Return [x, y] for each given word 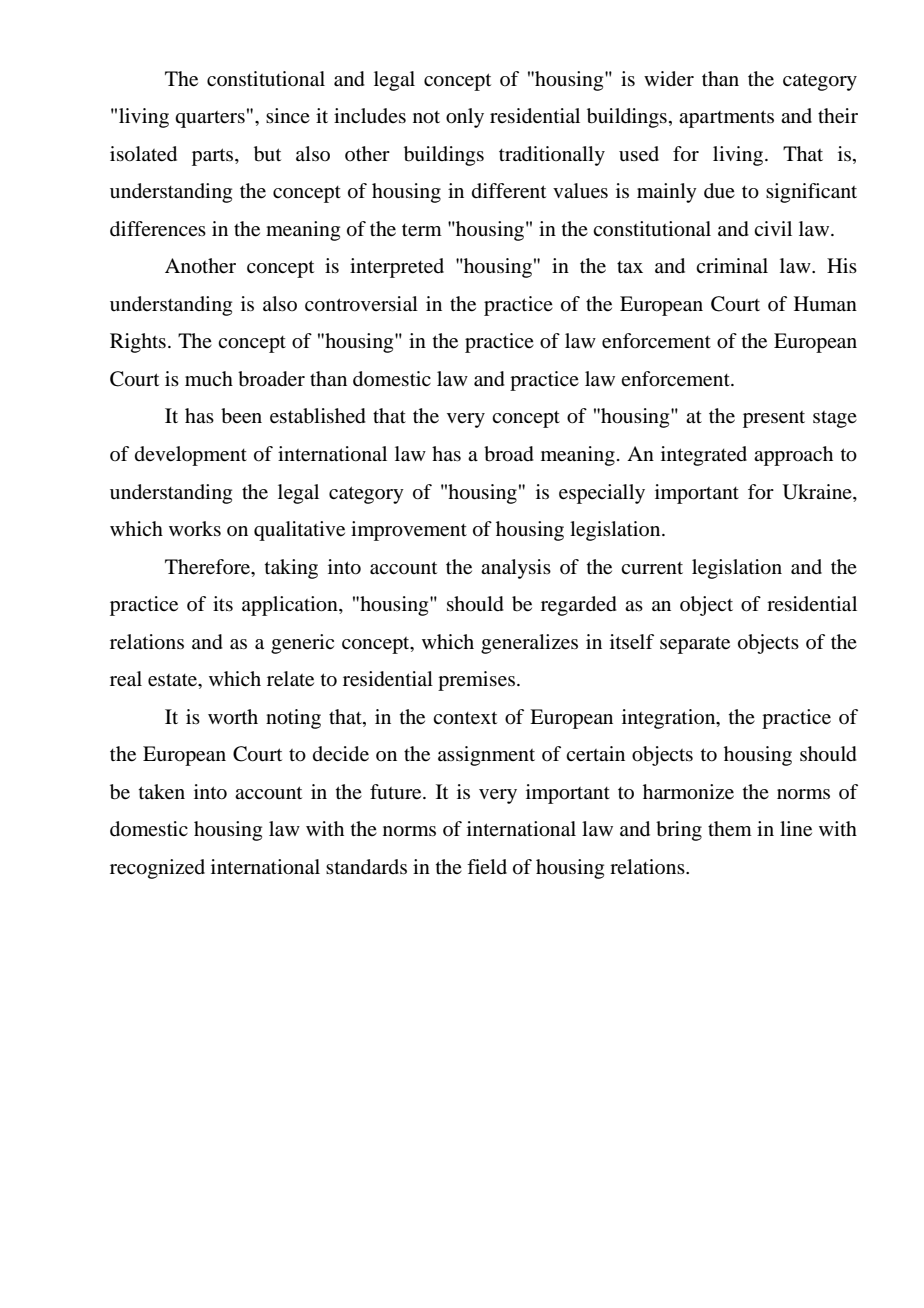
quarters [210, 119]
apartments [726, 119]
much [209, 379]
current [652, 568]
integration [670, 719]
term [422, 230]
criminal [732, 266]
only [465, 118]
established [318, 416]
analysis [516, 569]
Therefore [209, 567]
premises [476, 681]
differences [158, 229]
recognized [157, 869]
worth [233, 717]
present [774, 419]
